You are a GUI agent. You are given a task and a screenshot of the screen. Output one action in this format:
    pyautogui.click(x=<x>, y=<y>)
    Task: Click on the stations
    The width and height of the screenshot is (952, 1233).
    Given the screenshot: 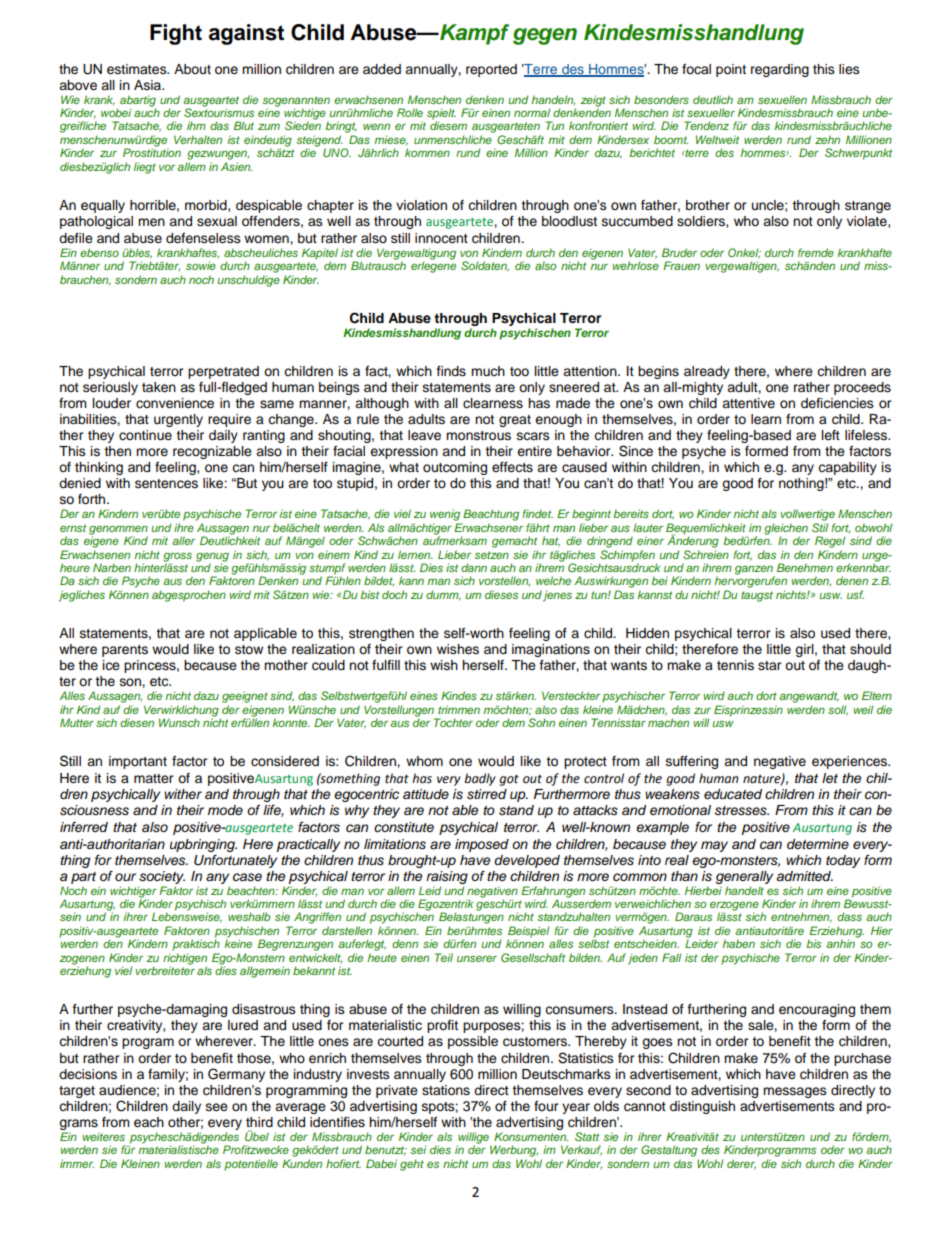 What is the action you would take?
    pyautogui.click(x=446, y=1090)
